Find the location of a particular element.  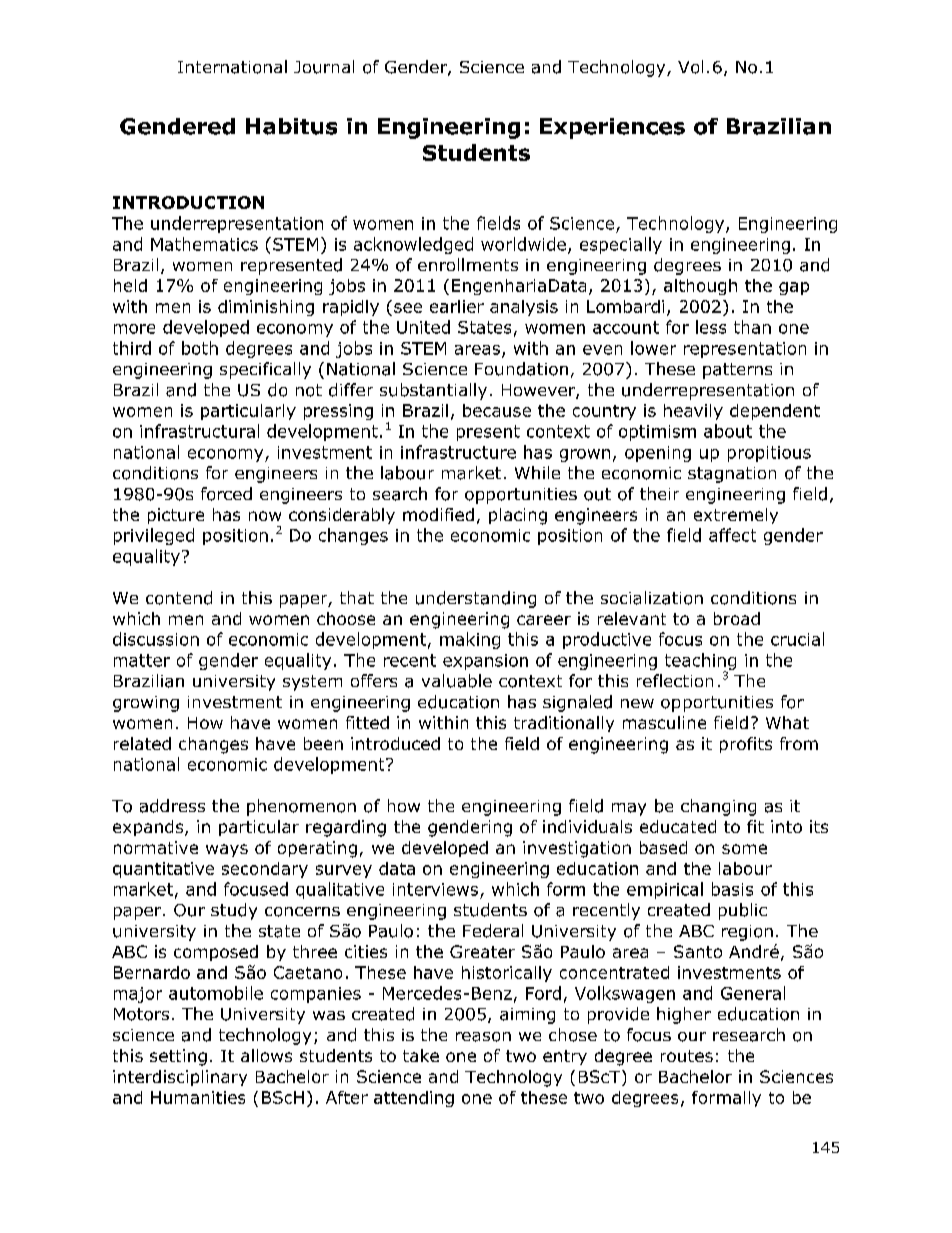

about is located at coordinates (728, 431).
